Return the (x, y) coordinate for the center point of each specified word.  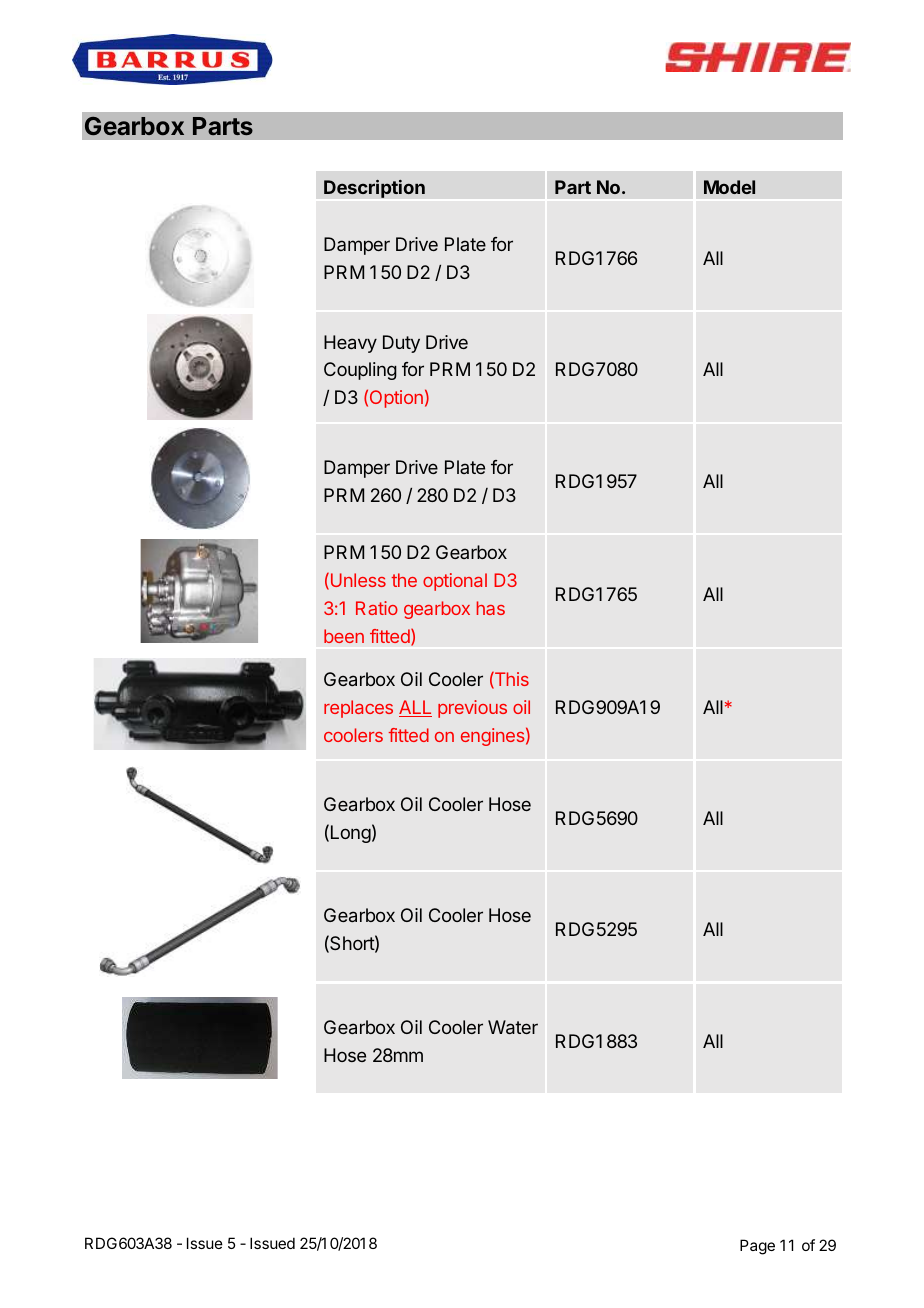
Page (757, 1247)
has (491, 608)
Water (513, 1027)
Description (374, 188)
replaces (358, 709)
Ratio (377, 608)
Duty (401, 344)
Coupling (360, 371)
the (404, 580)
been (344, 636)
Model (729, 187)
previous (472, 709)
